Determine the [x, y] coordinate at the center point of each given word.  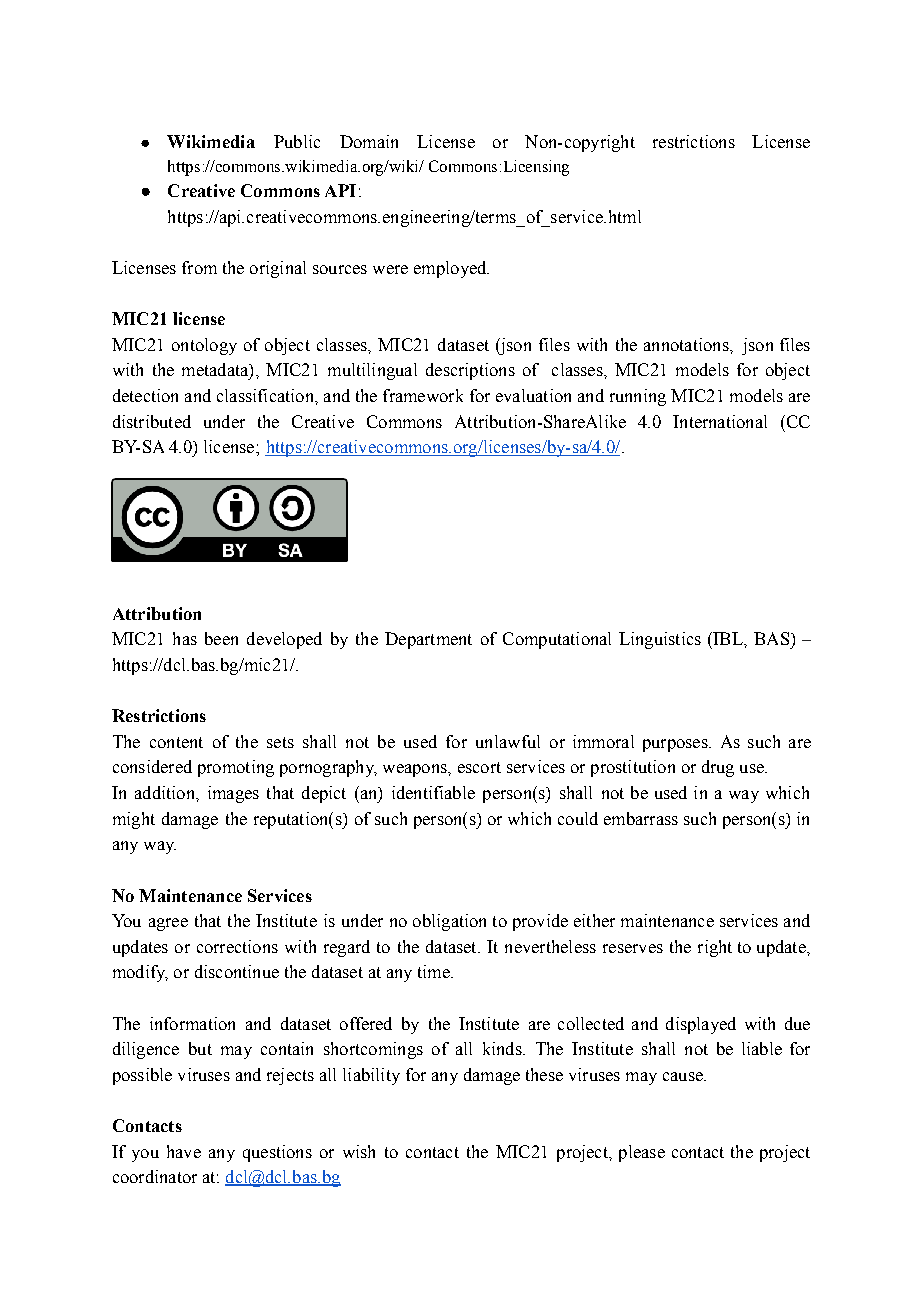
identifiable [433, 792]
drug [718, 768]
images [233, 794]
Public [297, 141]
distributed [152, 421]
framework [423, 395]
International [720, 421]
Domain [369, 141]
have [184, 1151]
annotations [687, 344]
